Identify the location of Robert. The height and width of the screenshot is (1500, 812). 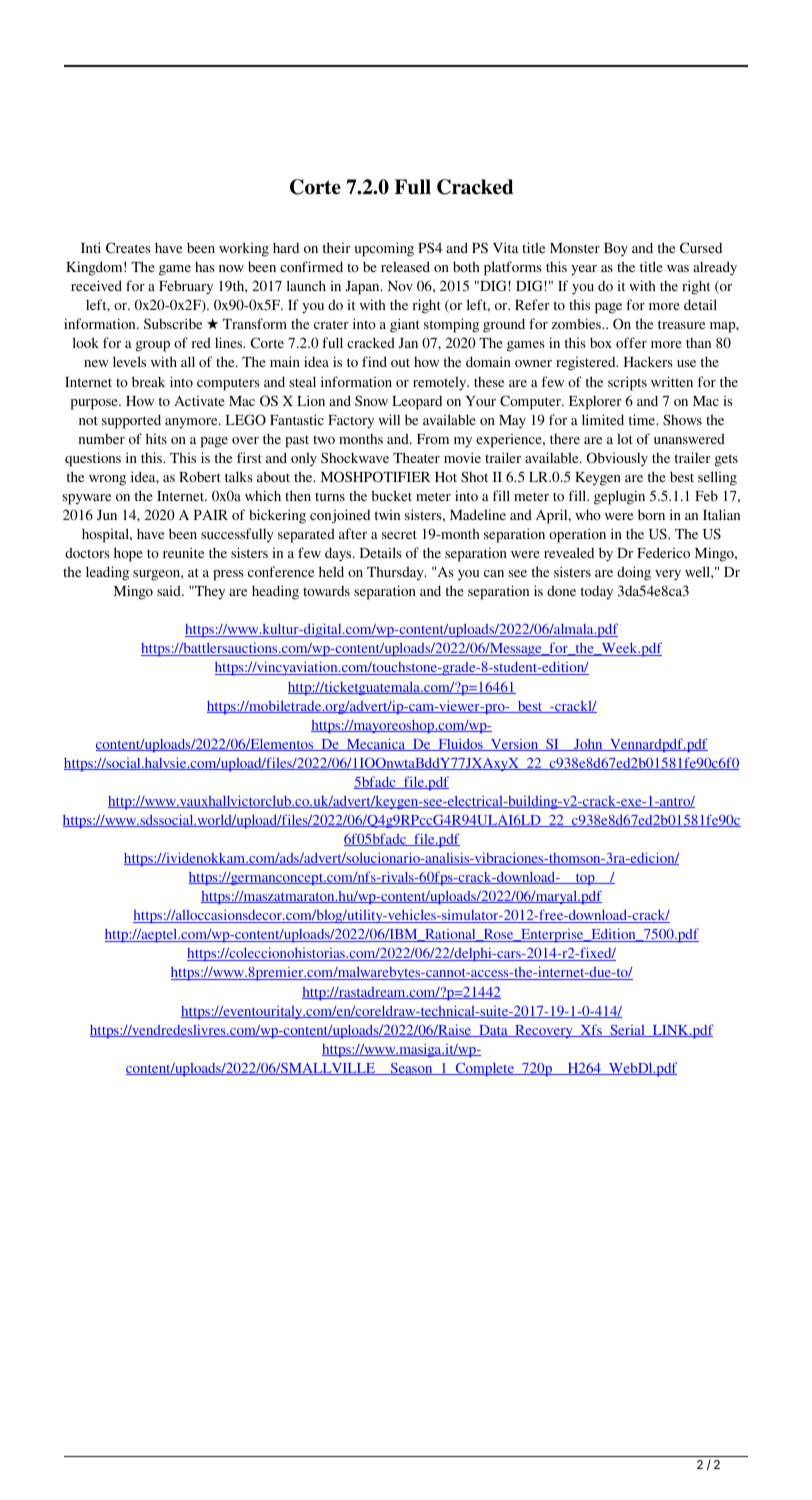
(200, 476).
